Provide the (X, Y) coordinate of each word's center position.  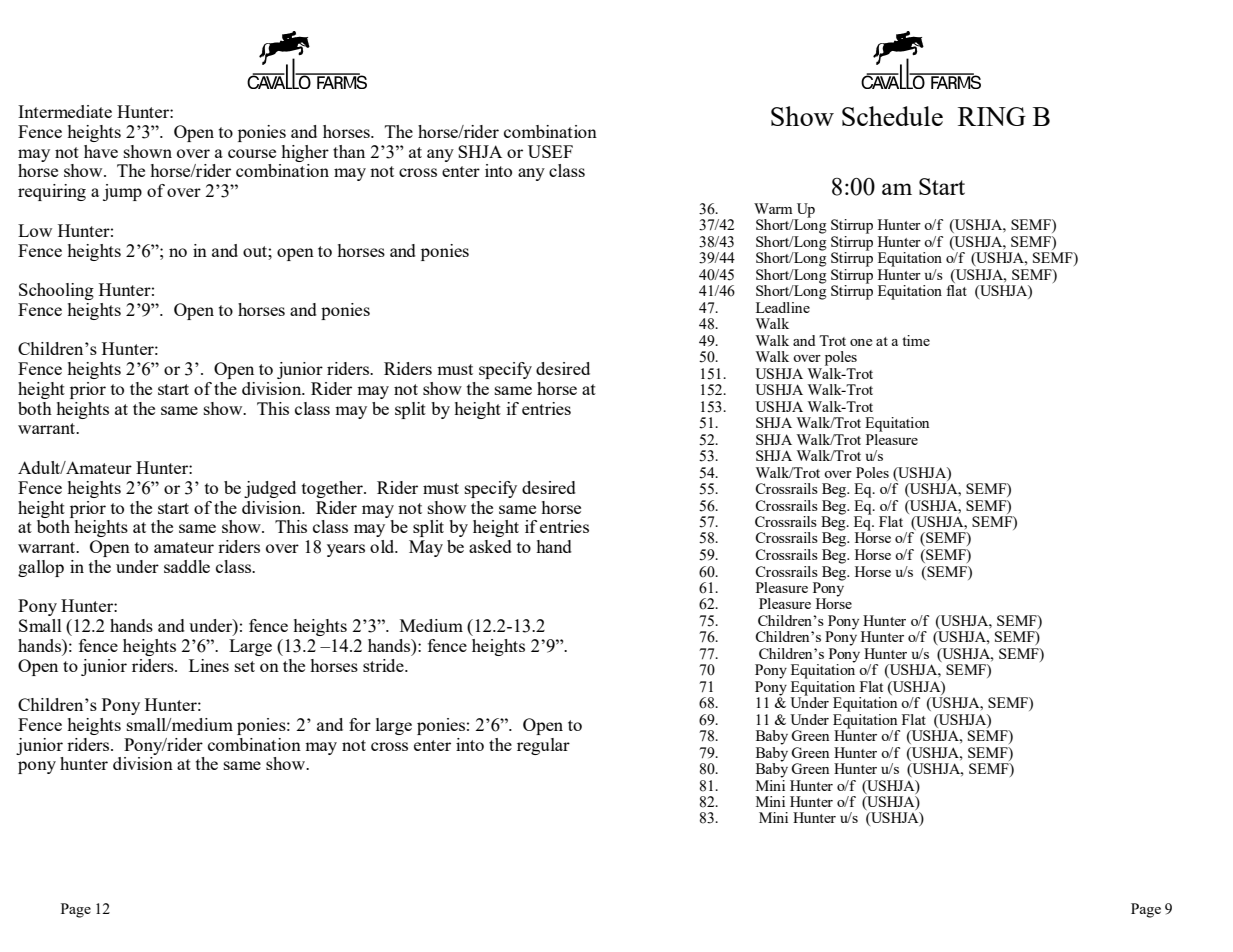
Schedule (892, 116)
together (333, 489)
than (349, 151)
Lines (209, 665)
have (101, 151)
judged (270, 489)
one (861, 342)
